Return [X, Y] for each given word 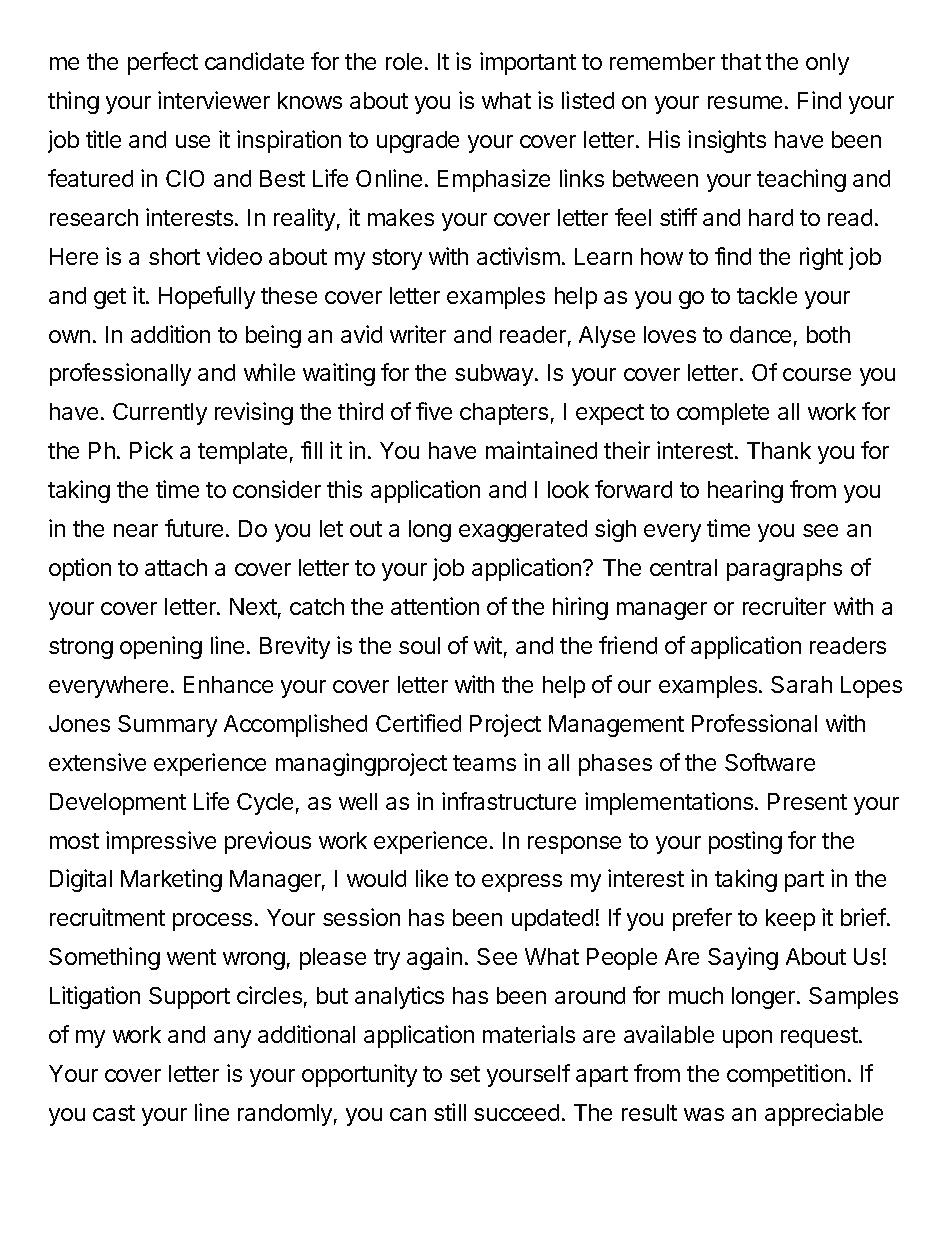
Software [770, 762]
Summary [167, 726]
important [528, 63]
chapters [504, 414]
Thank [779, 450]
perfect [163, 63]
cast [114, 1113]
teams [484, 763]
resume [745, 102]
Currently [160, 414]
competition [786, 1075]
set [465, 1074]
